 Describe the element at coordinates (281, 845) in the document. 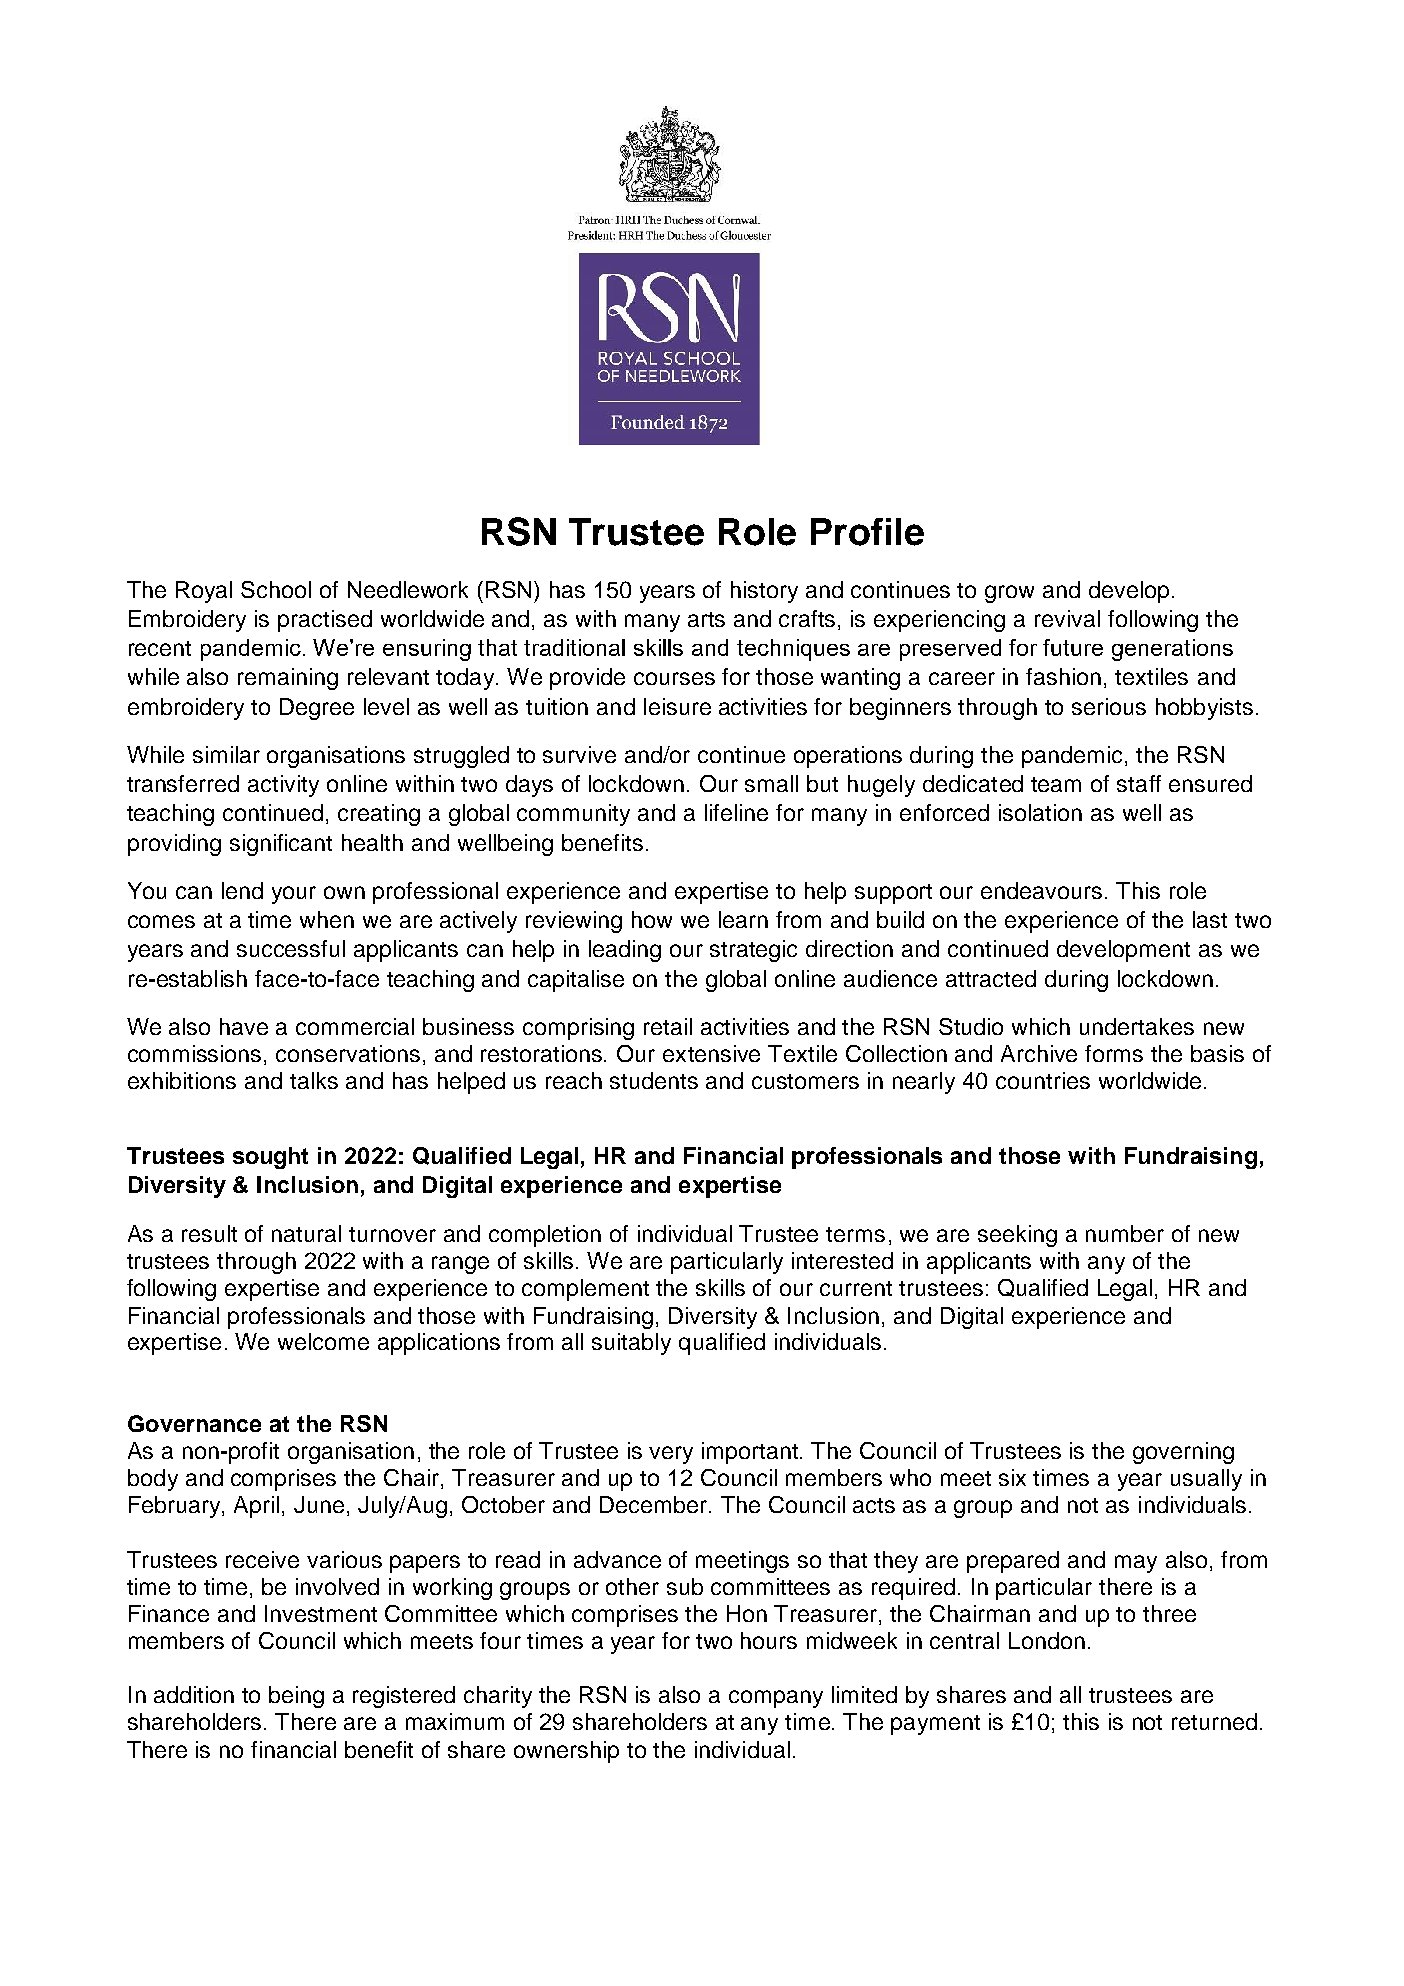

I see `significant` at that location.
